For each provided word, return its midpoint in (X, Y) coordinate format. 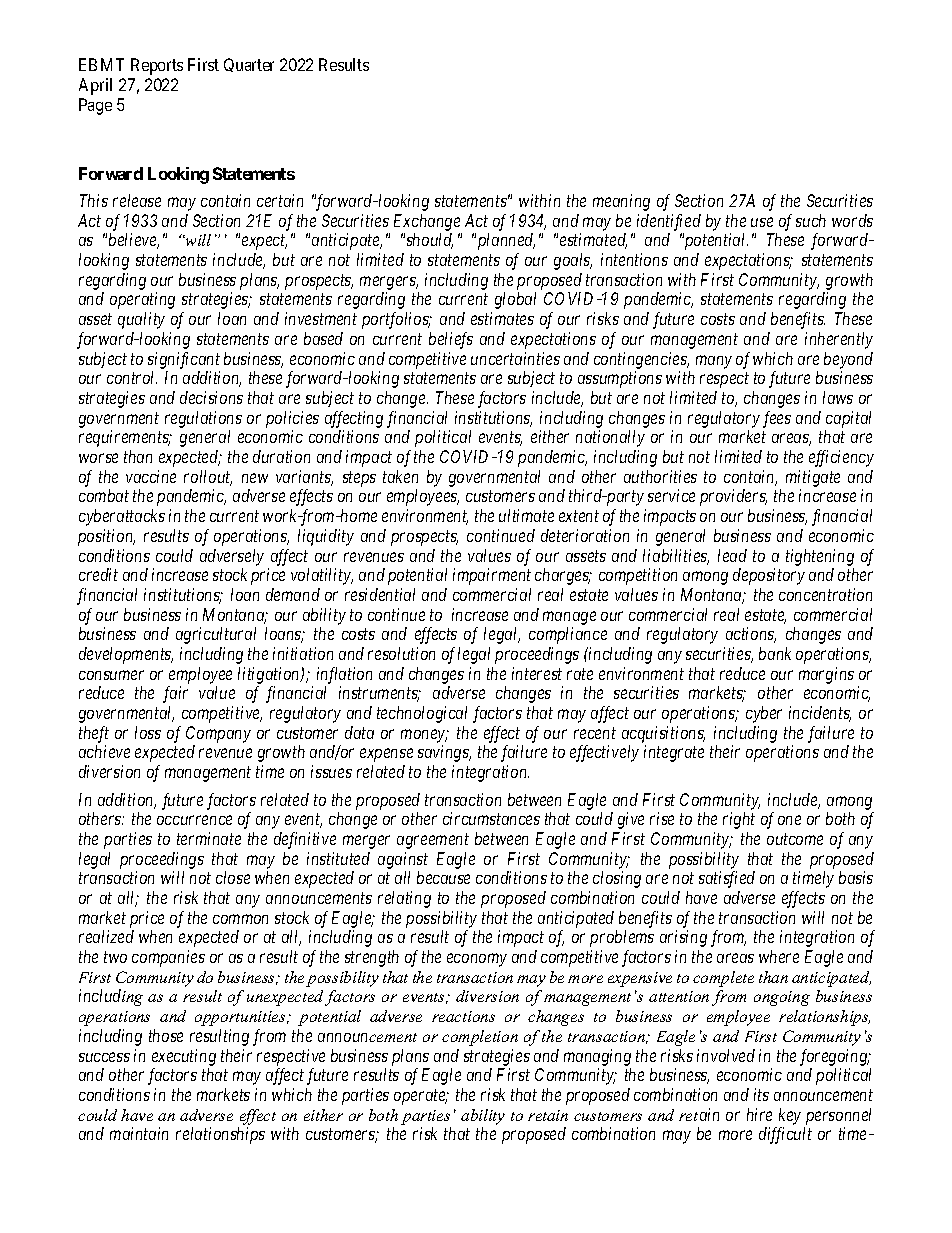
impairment (492, 576)
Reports (157, 66)
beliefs (451, 340)
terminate (209, 838)
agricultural (216, 635)
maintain (139, 1133)
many (714, 362)
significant (184, 360)
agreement (433, 841)
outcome (795, 839)
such (811, 220)
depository (769, 576)
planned (504, 241)
